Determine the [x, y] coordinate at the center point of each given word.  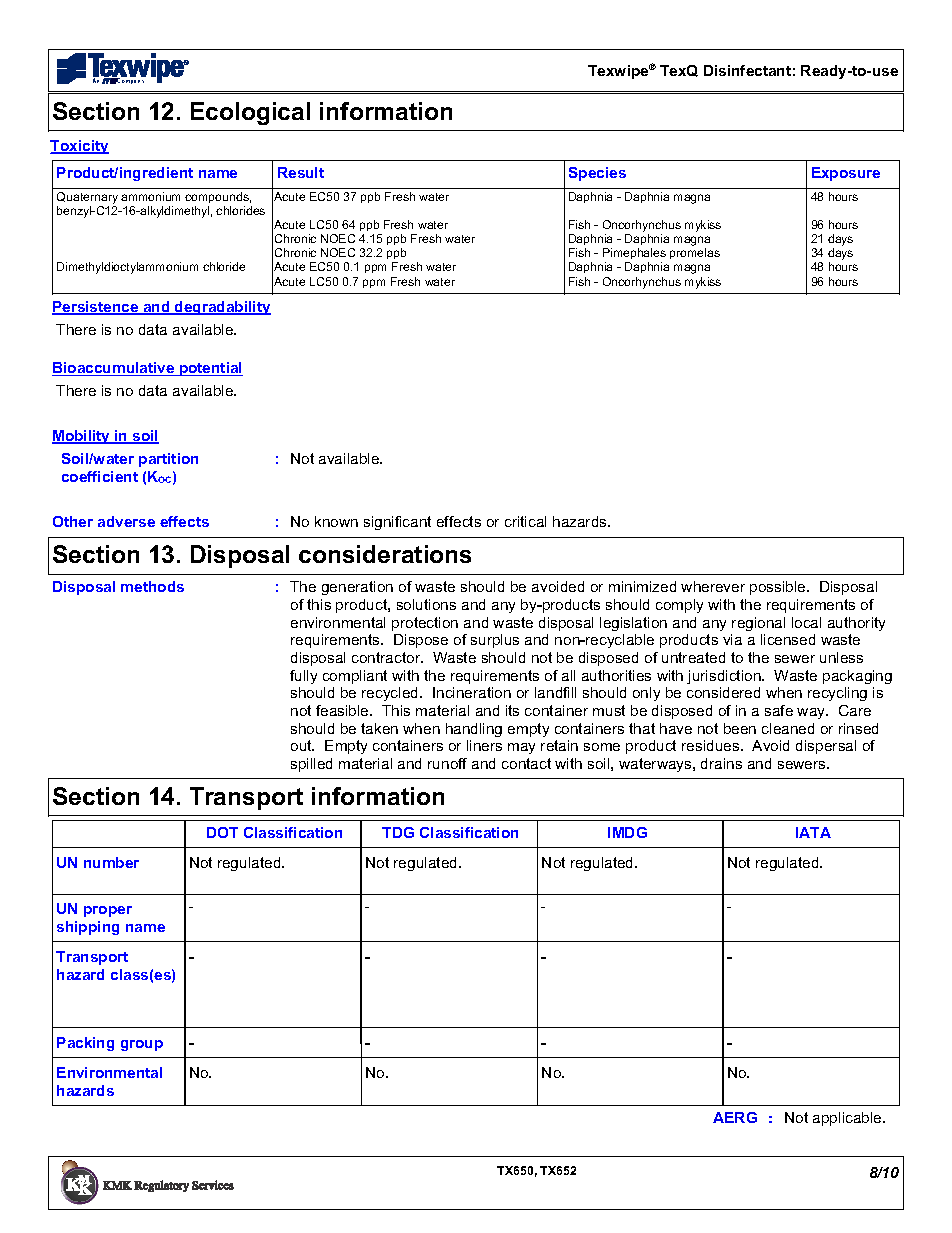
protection [425, 624]
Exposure [846, 174]
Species [597, 174]
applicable [848, 1119]
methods [152, 586]
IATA [813, 832]
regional [758, 624]
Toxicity [79, 147]
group [142, 1045]
